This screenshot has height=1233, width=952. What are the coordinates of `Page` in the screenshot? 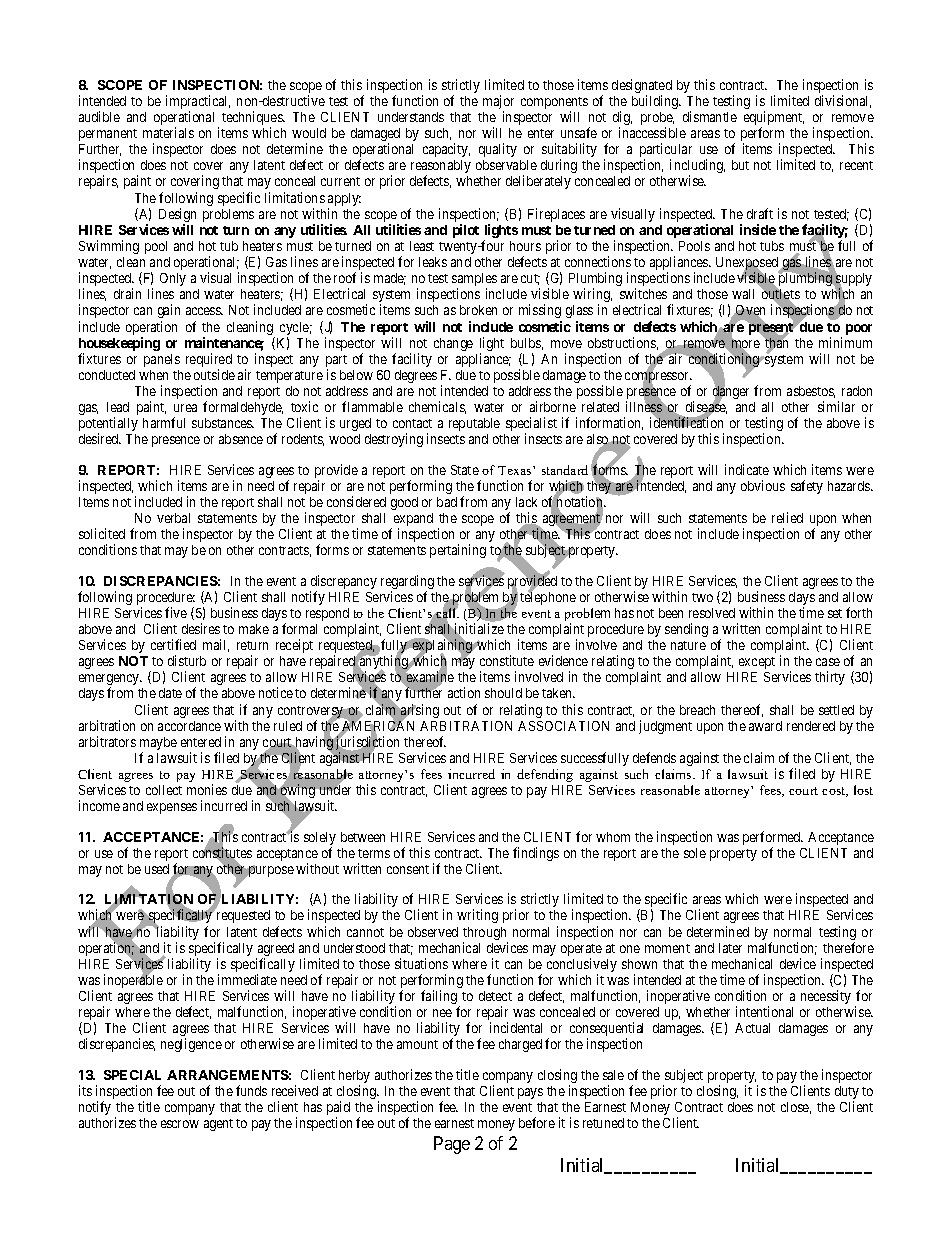 It's located at (452, 1145).
